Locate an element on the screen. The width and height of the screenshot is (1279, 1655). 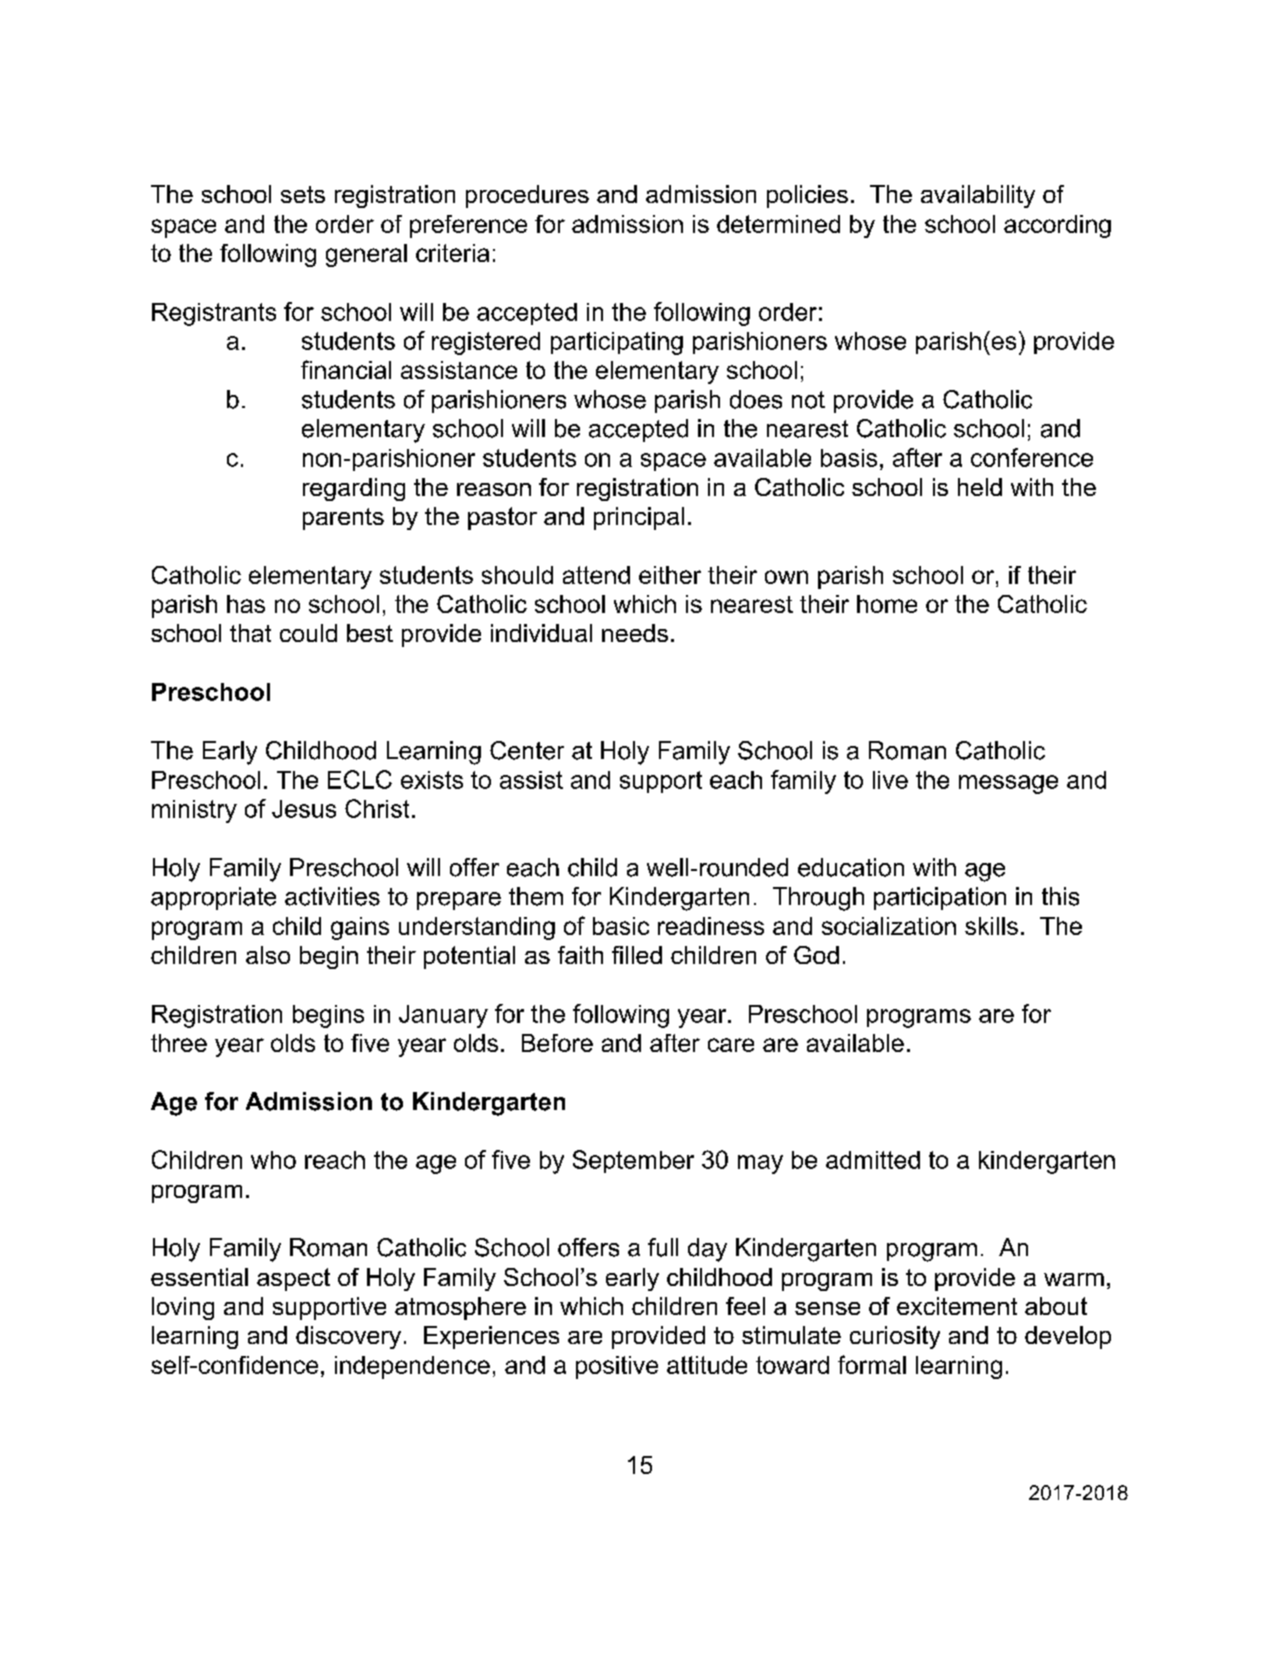
held is located at coordinates (980, 487).
